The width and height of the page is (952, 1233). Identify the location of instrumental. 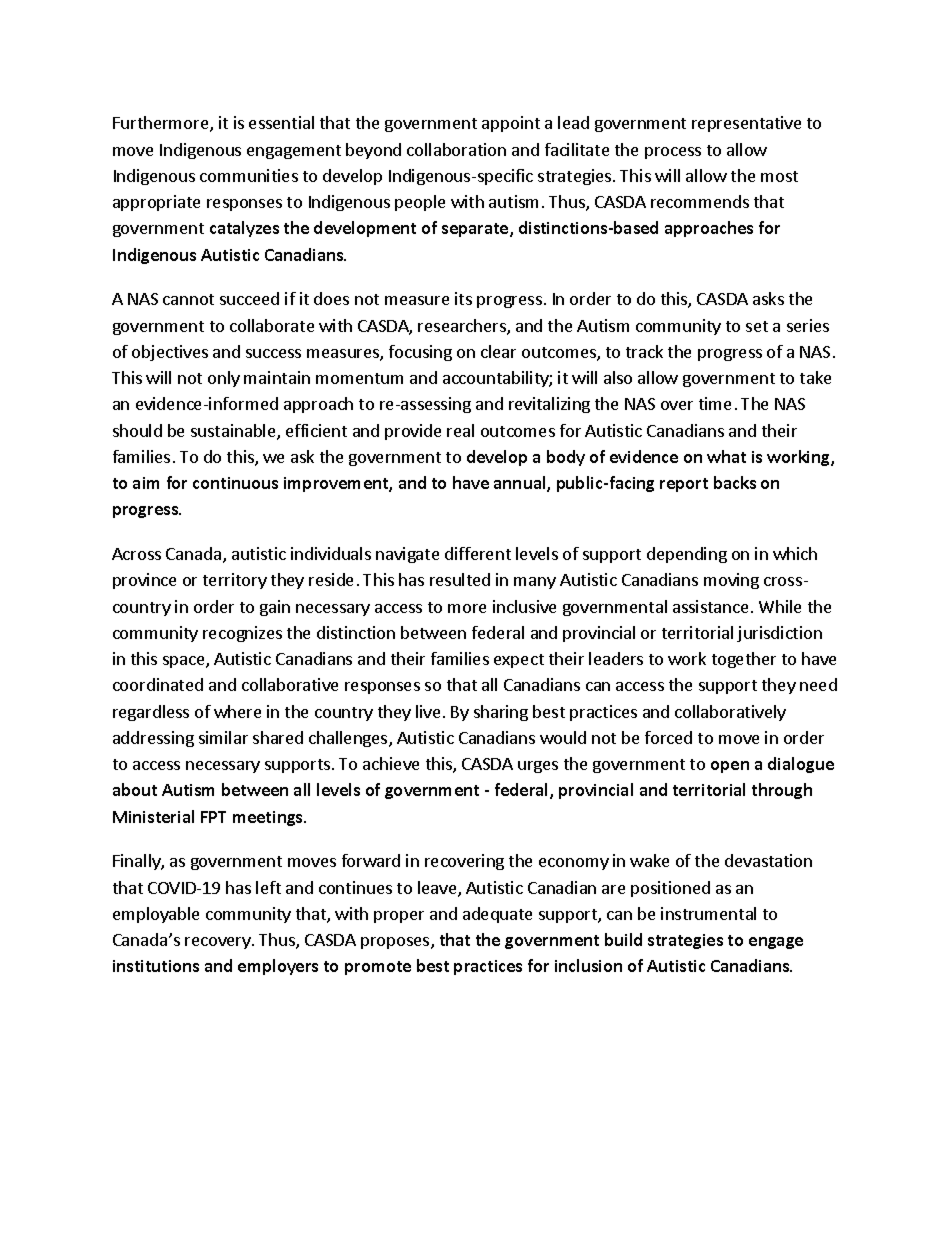
(708, 913).
